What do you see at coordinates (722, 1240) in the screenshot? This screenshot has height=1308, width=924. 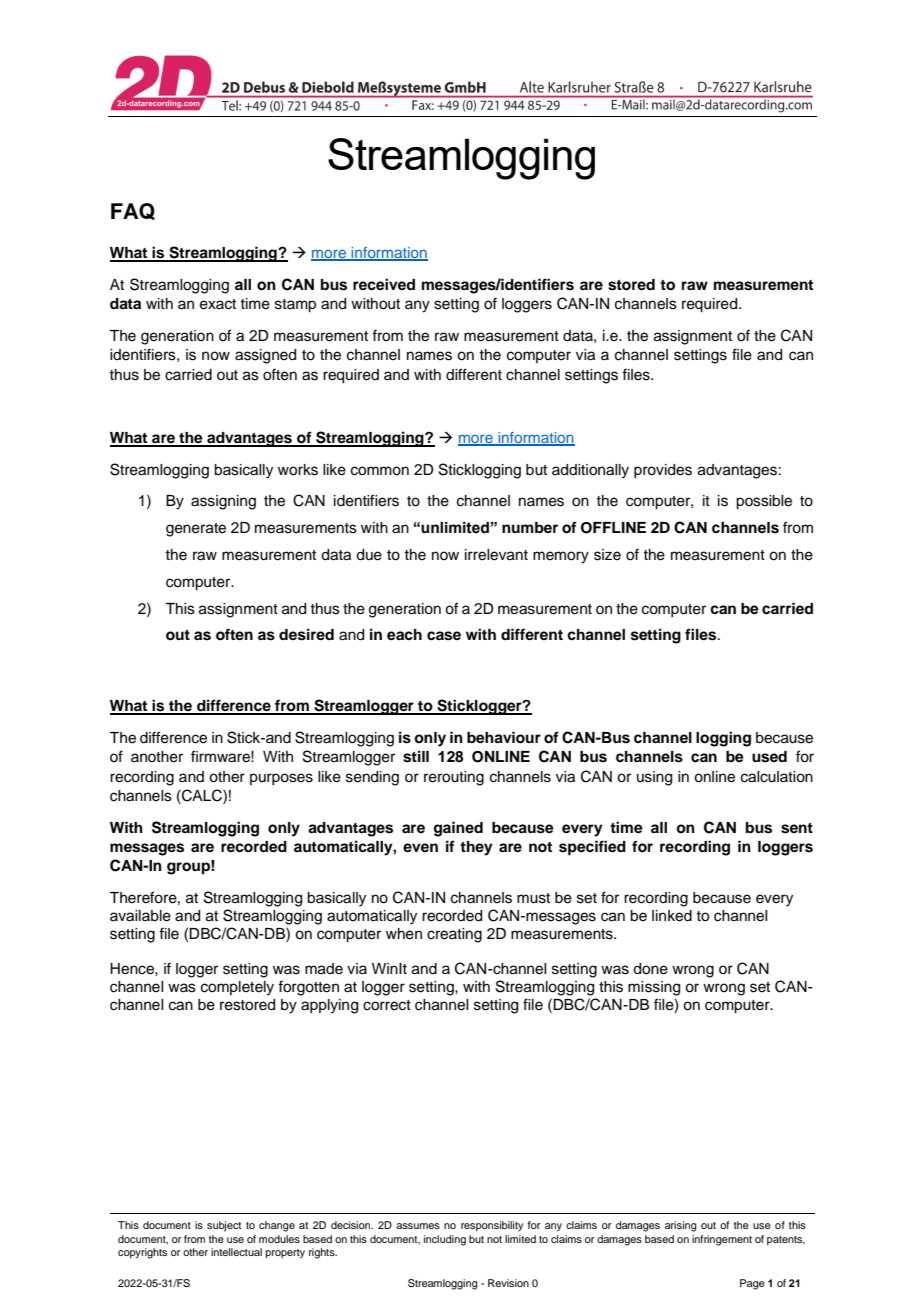 I see `infringement` at bounding box center [722, 1240].
